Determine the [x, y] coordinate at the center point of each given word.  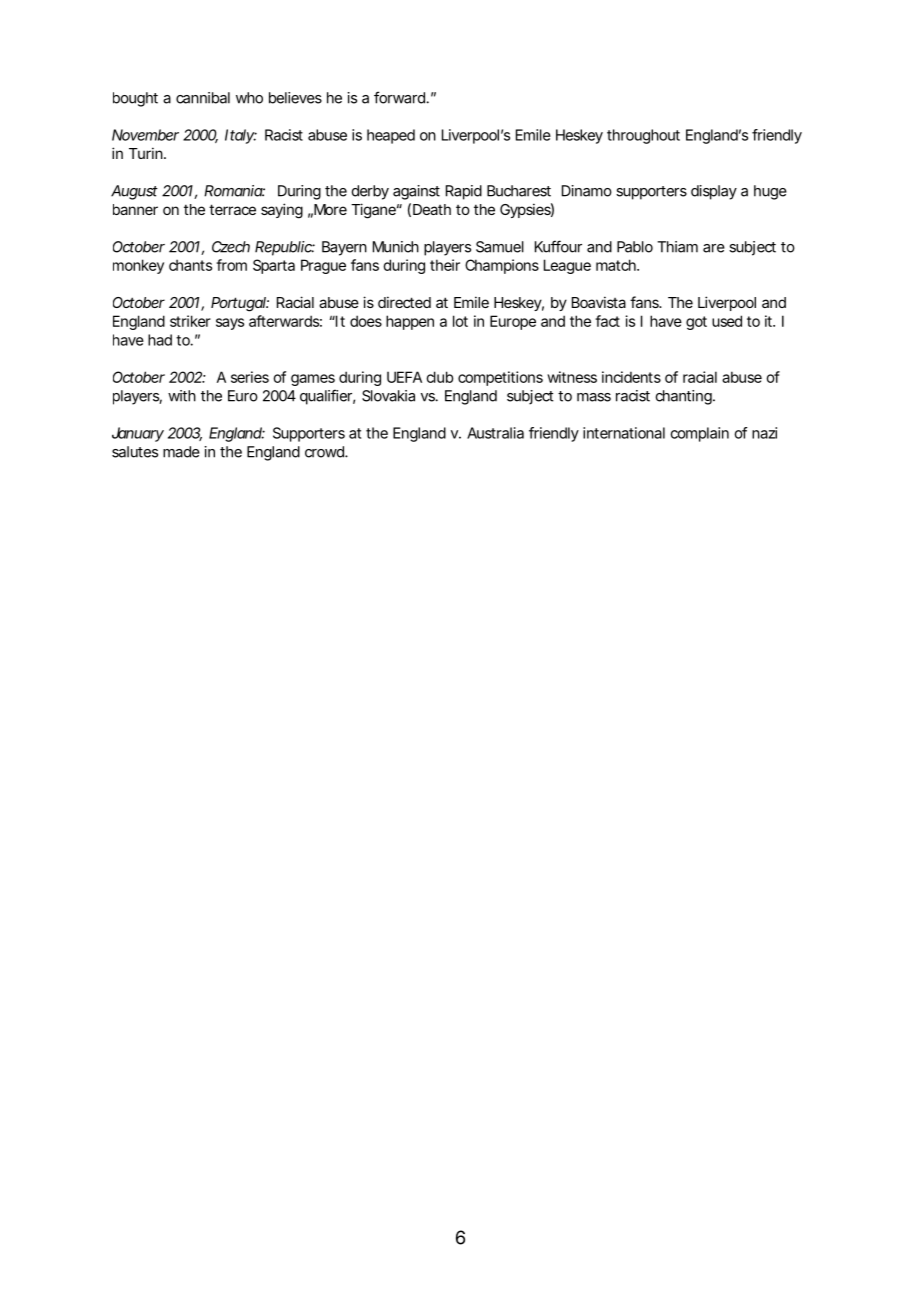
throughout [643, 136]
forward [400, 97]
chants [190, 265]
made [181, 452]
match [617, 265]
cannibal [203, 98]
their [445, 265]
